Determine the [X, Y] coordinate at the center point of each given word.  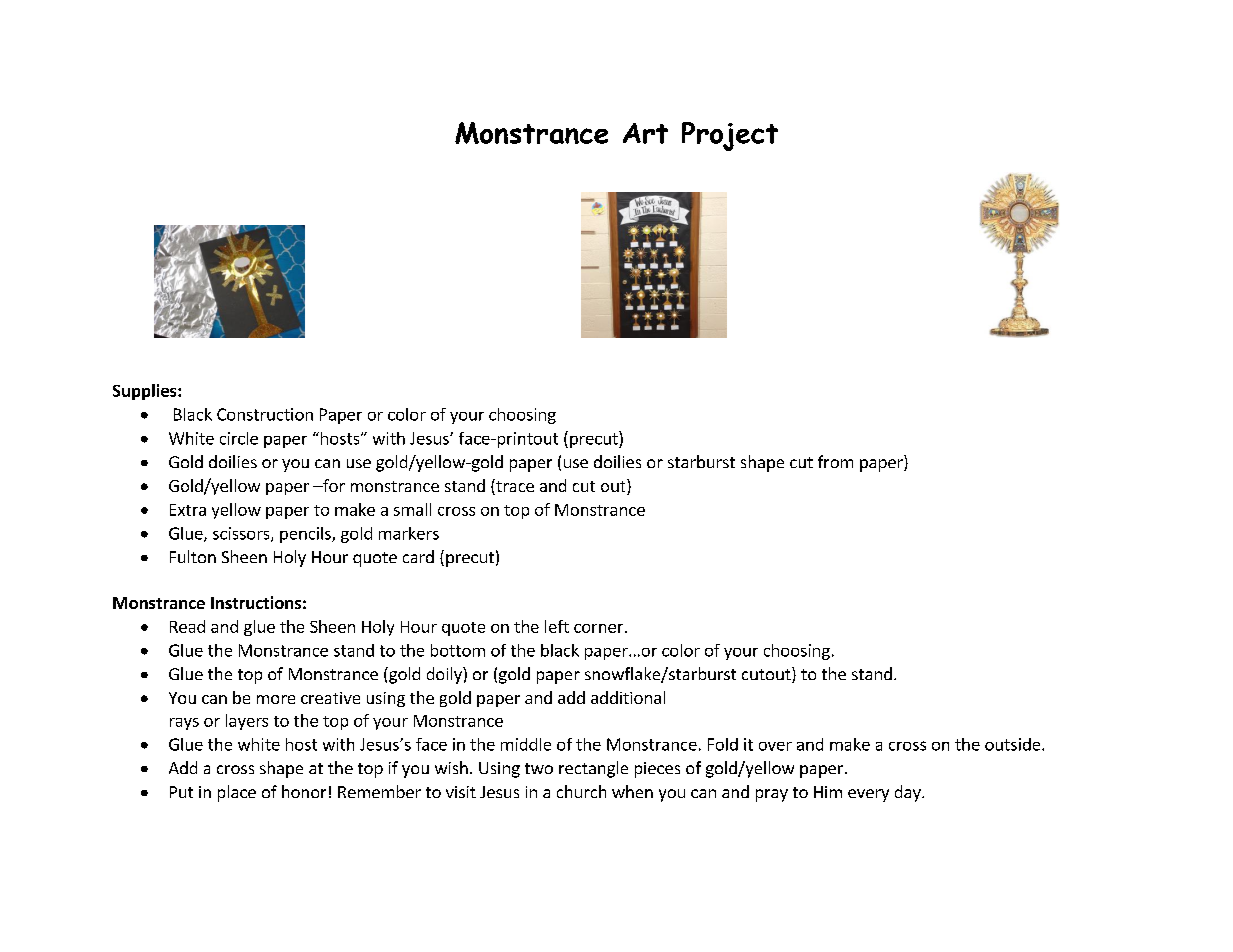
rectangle [593, 769]
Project [730, 136]
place [237, 793]
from [835, 461]
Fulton [193, 556]
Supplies [146, 392]
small [412, 509]
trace [514, 487]
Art [645, 133]
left [557, 626]
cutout [767, 675]
